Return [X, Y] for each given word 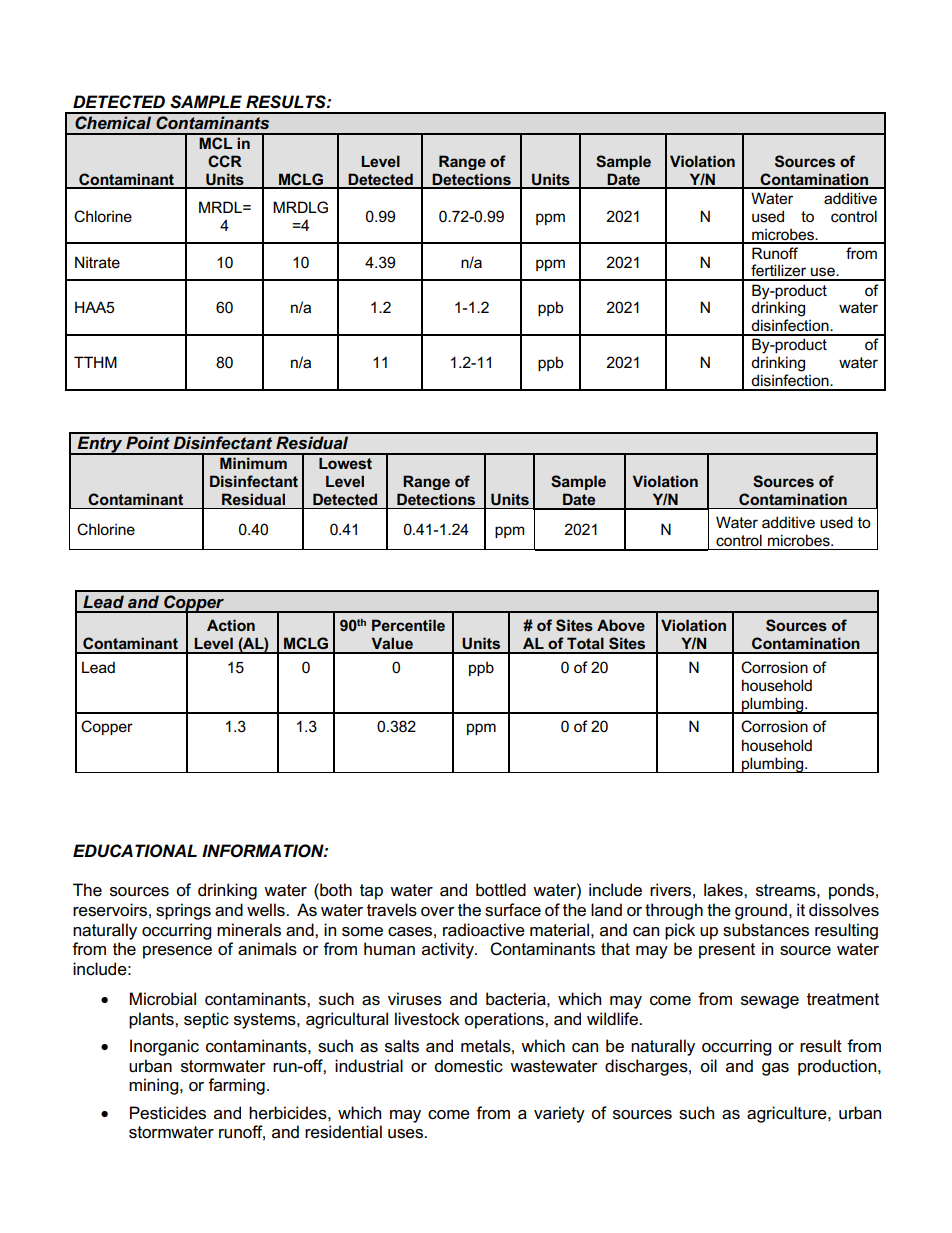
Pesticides [168, 1113]
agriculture [788, 1114]
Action [231, 625]
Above [621, 625]
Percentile [408, 625]
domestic [469, 1066]
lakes [724, 890]
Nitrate [97, 262]
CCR [225, 161]
